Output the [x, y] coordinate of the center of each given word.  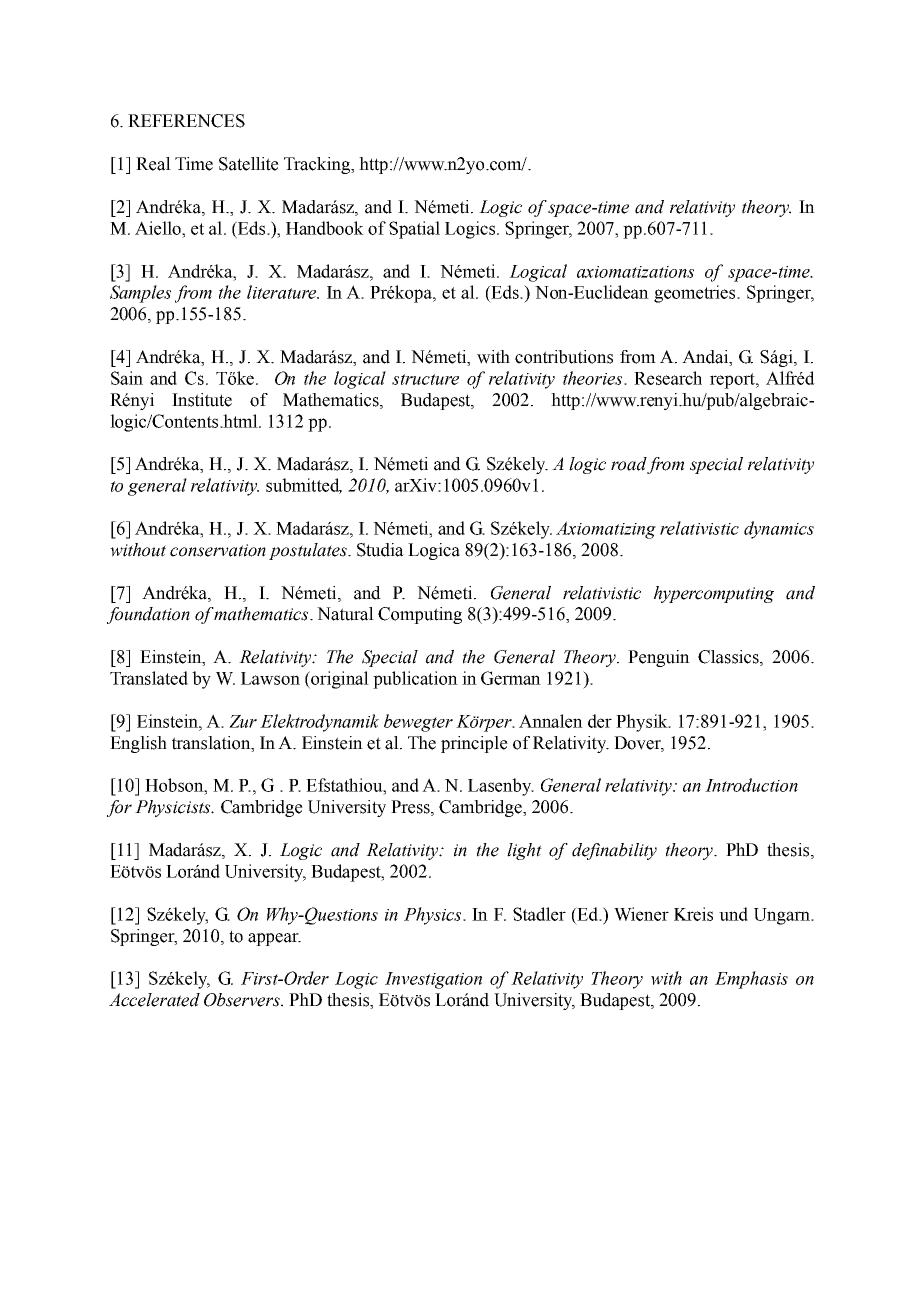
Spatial [414, 230]
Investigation [433, 980]
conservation [218, 550]
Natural [345, 614]
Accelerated [154, 1000]
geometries [696, 294]
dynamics [779, 530]
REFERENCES [186, 121]
